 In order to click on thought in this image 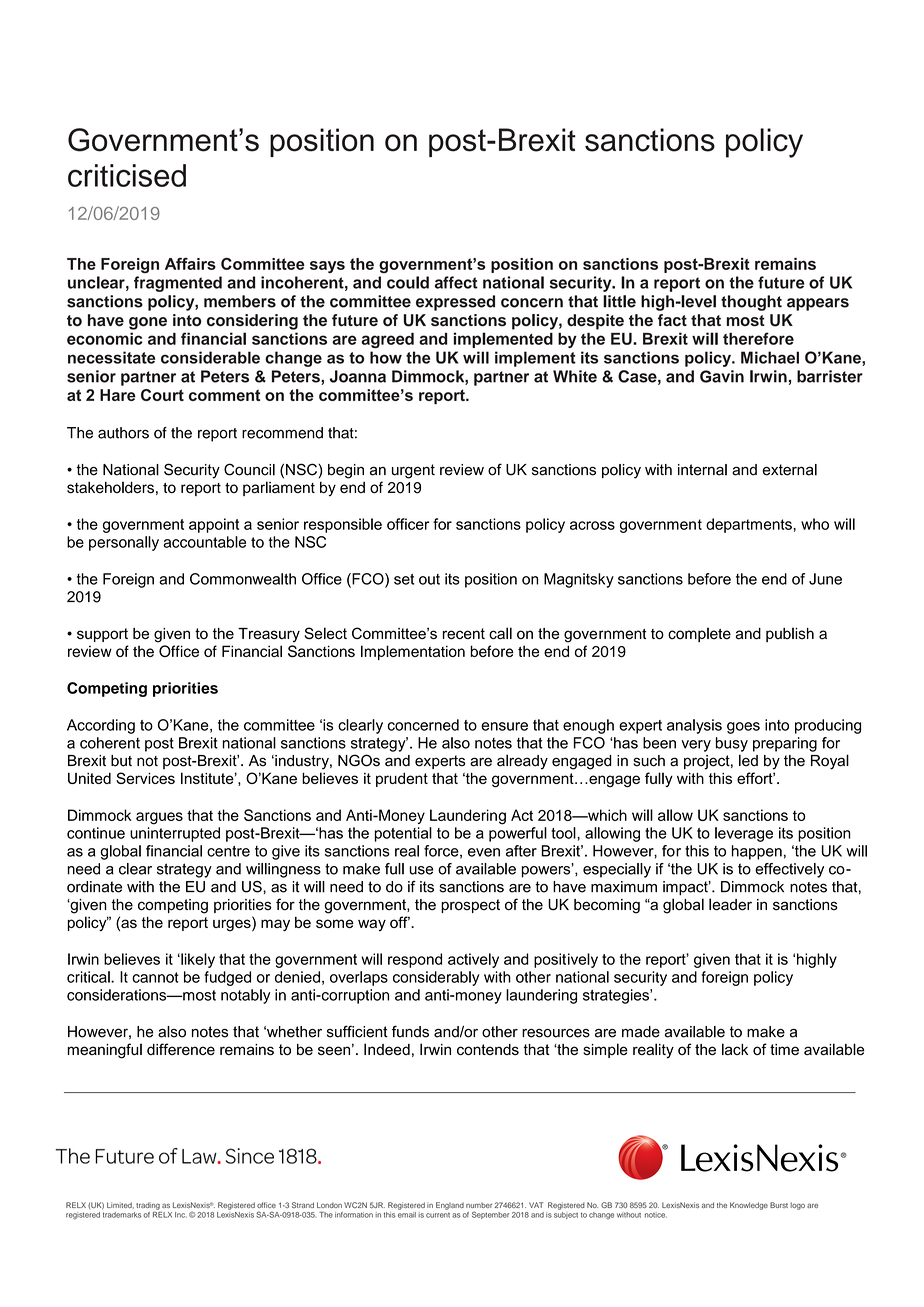, I will do `click(751, 303)`.
